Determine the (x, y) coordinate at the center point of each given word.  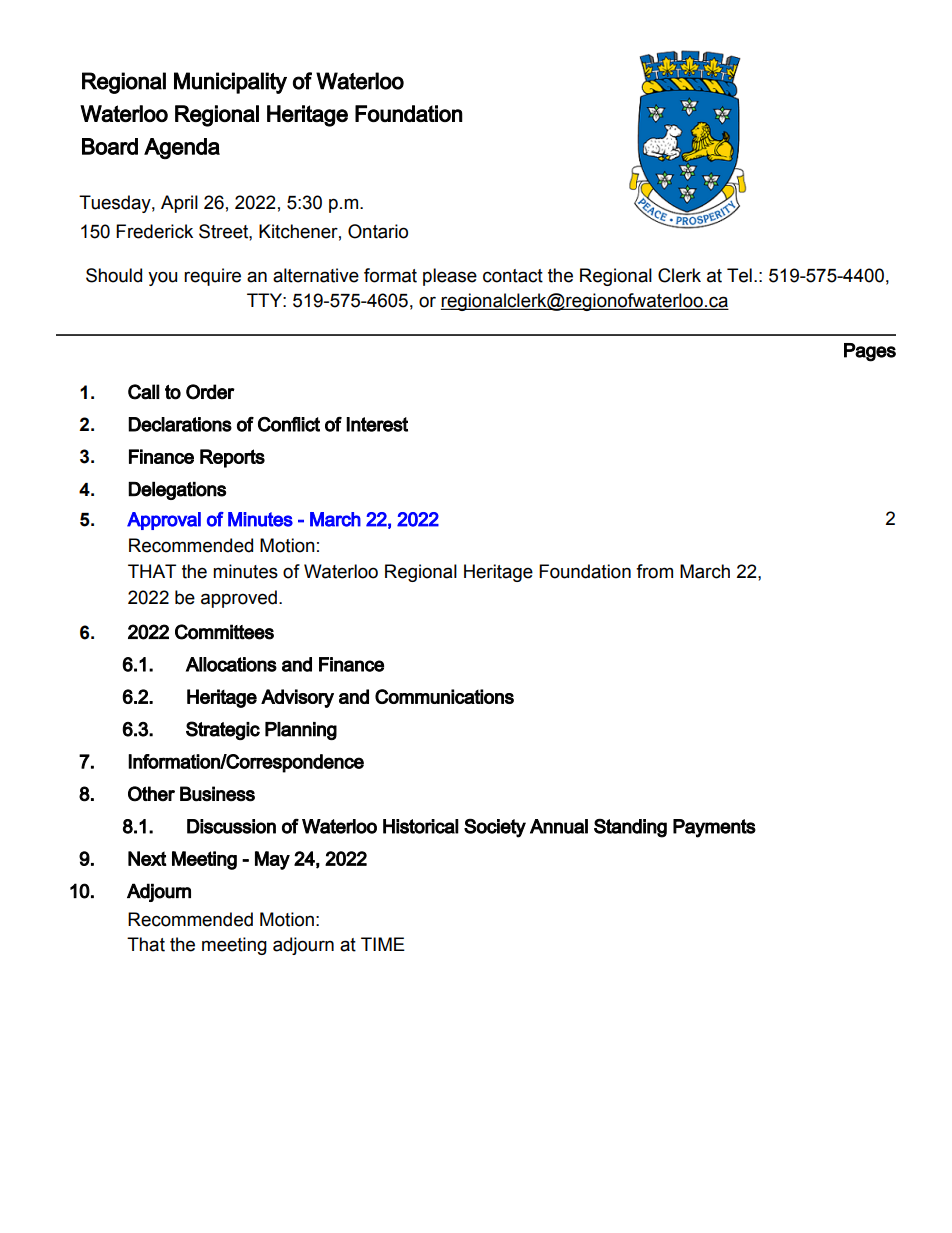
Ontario (378, 231)
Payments (714, 828)
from (654, 571)
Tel (739, 275)
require (212, 277)
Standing (630, 828)
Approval (164, 521)
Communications (444, 696)
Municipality (230, 83)
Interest (377, 424)
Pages (870, 352)
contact (513, 276)
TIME (383, 944)
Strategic (223, 730)
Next (147, 858)
